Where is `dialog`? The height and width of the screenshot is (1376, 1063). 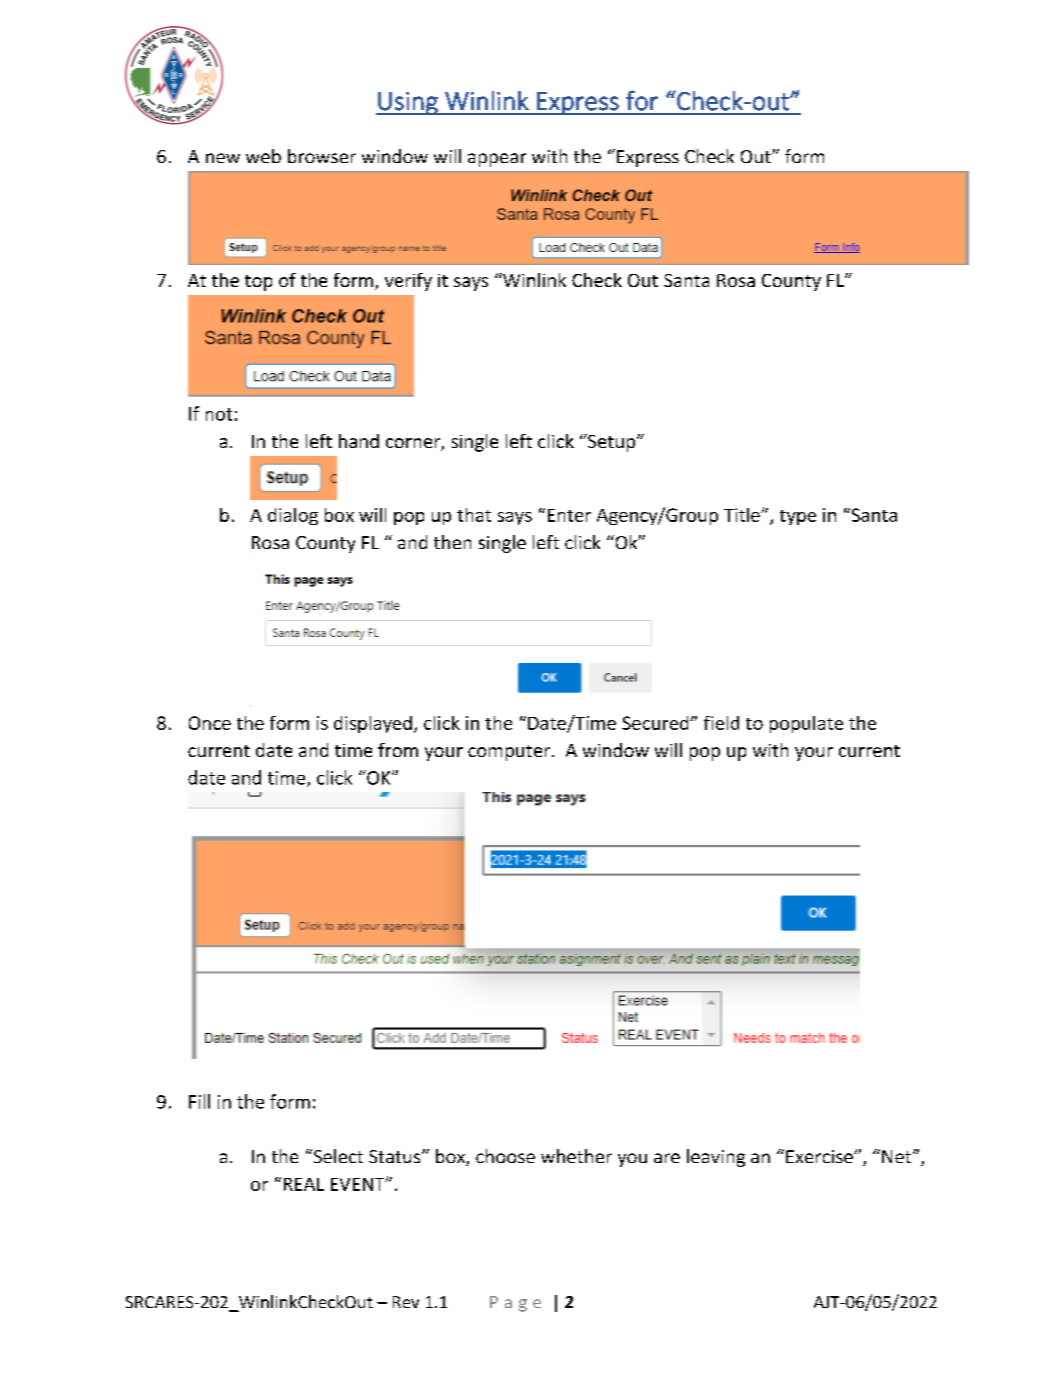
dialog is located at coordinates (293, 516).
